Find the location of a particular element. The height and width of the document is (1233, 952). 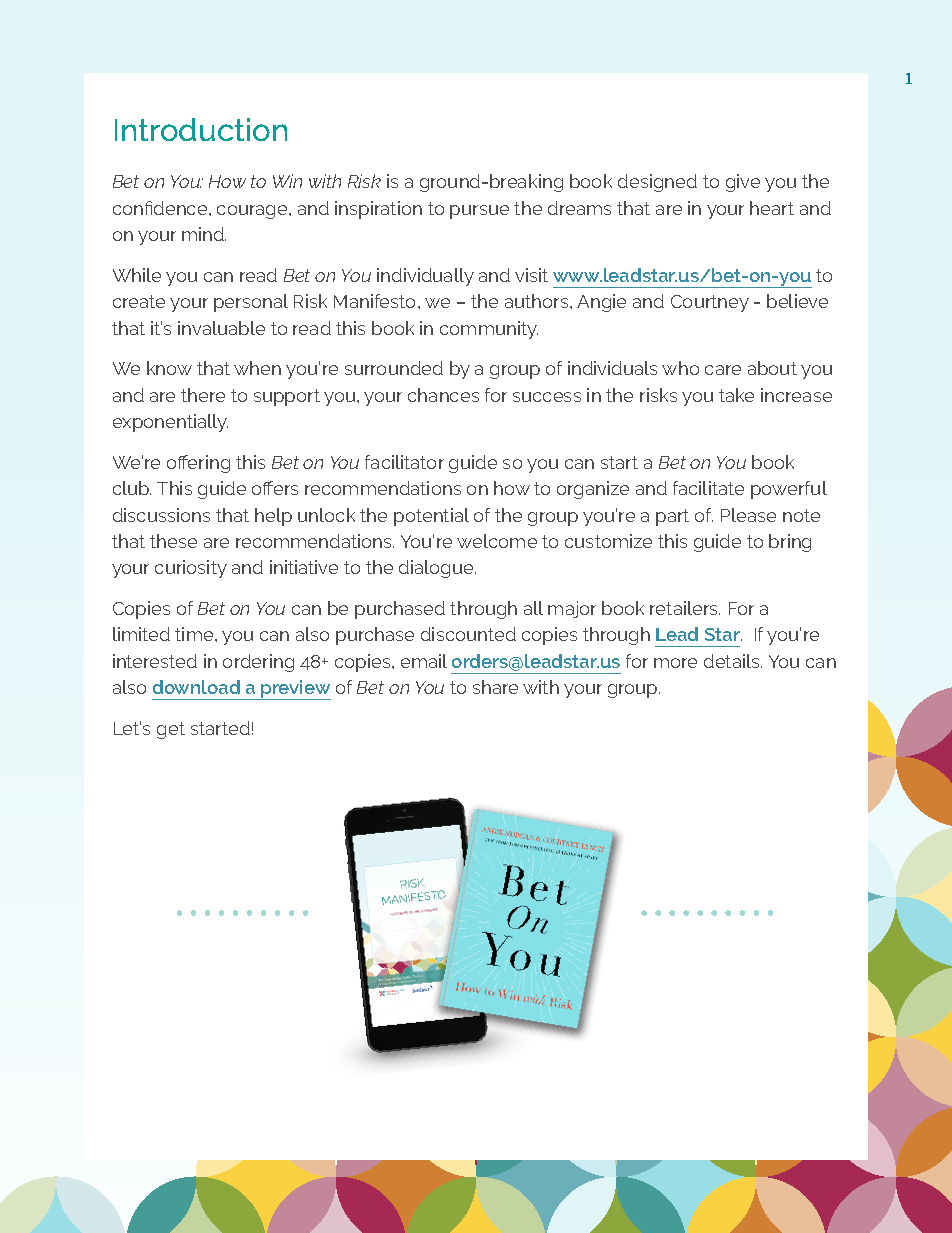

individually is located at coordinates (425, 277).
